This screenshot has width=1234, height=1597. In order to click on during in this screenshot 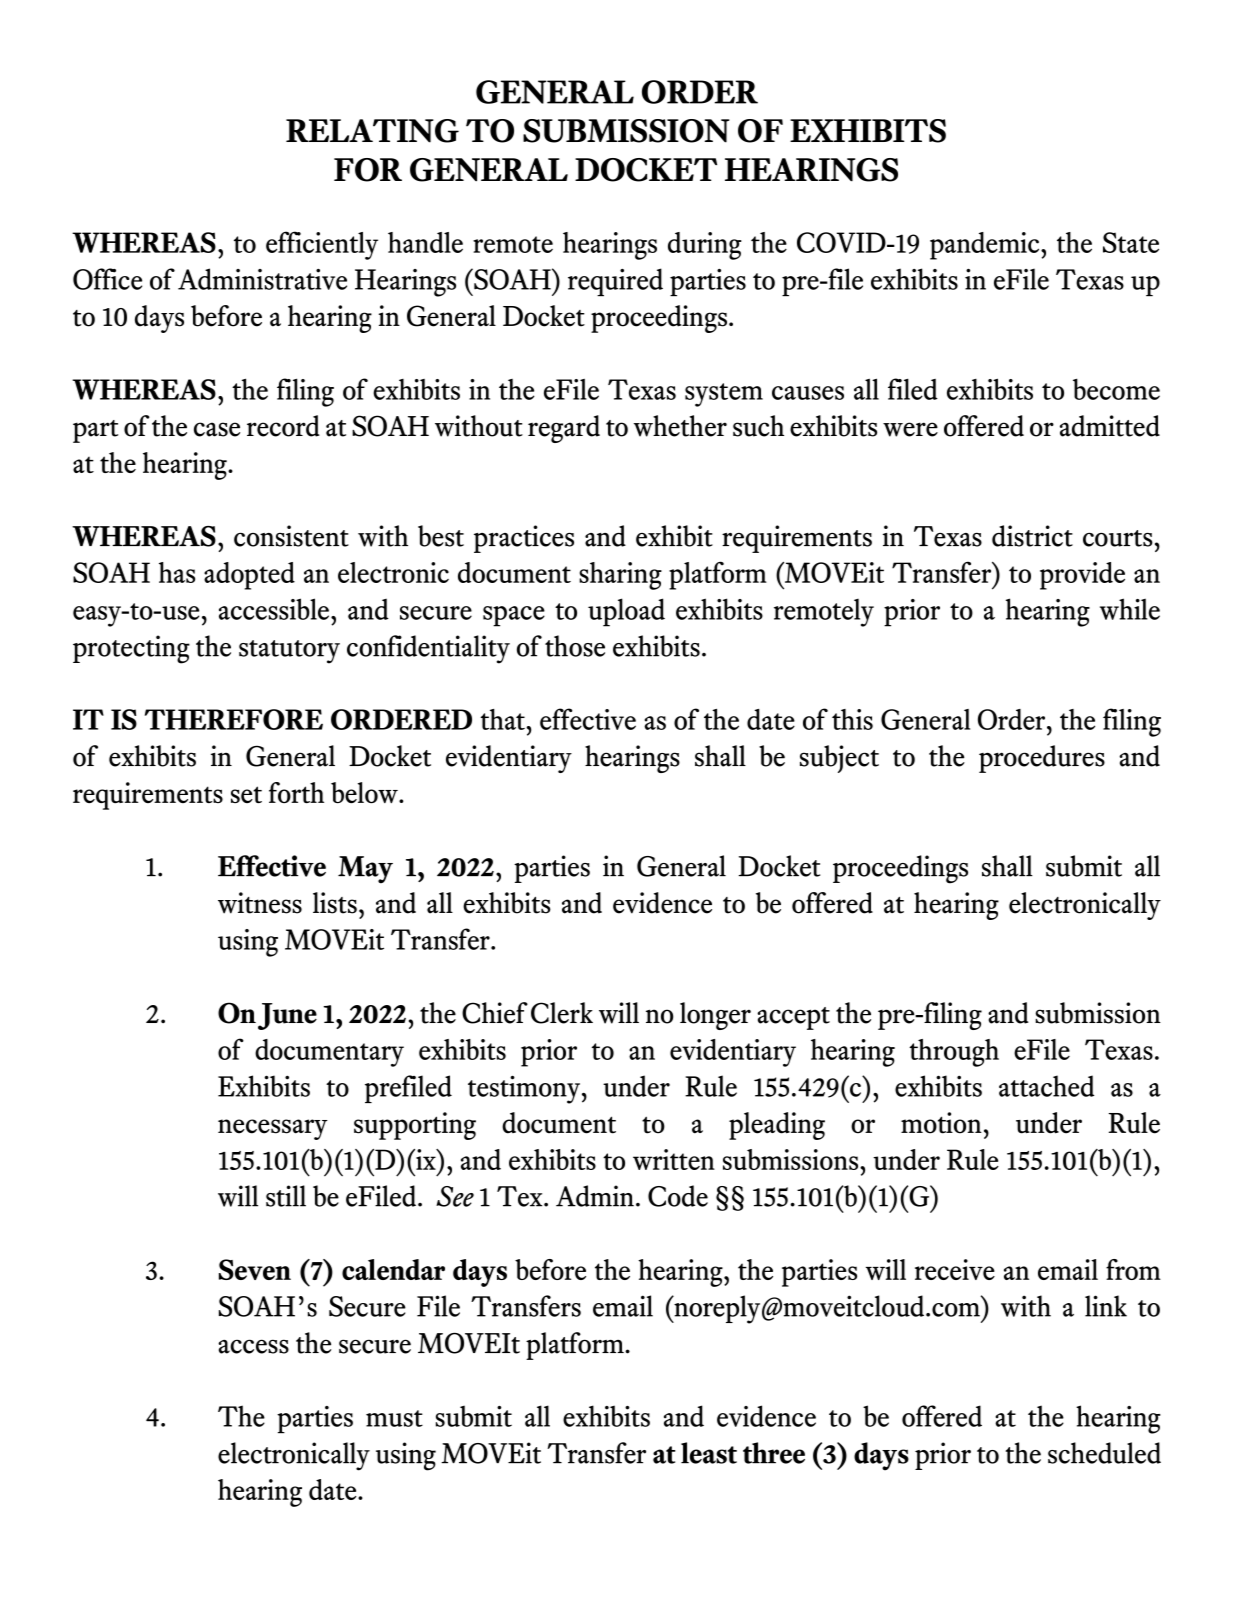, I will do `click(705, 246)`.
